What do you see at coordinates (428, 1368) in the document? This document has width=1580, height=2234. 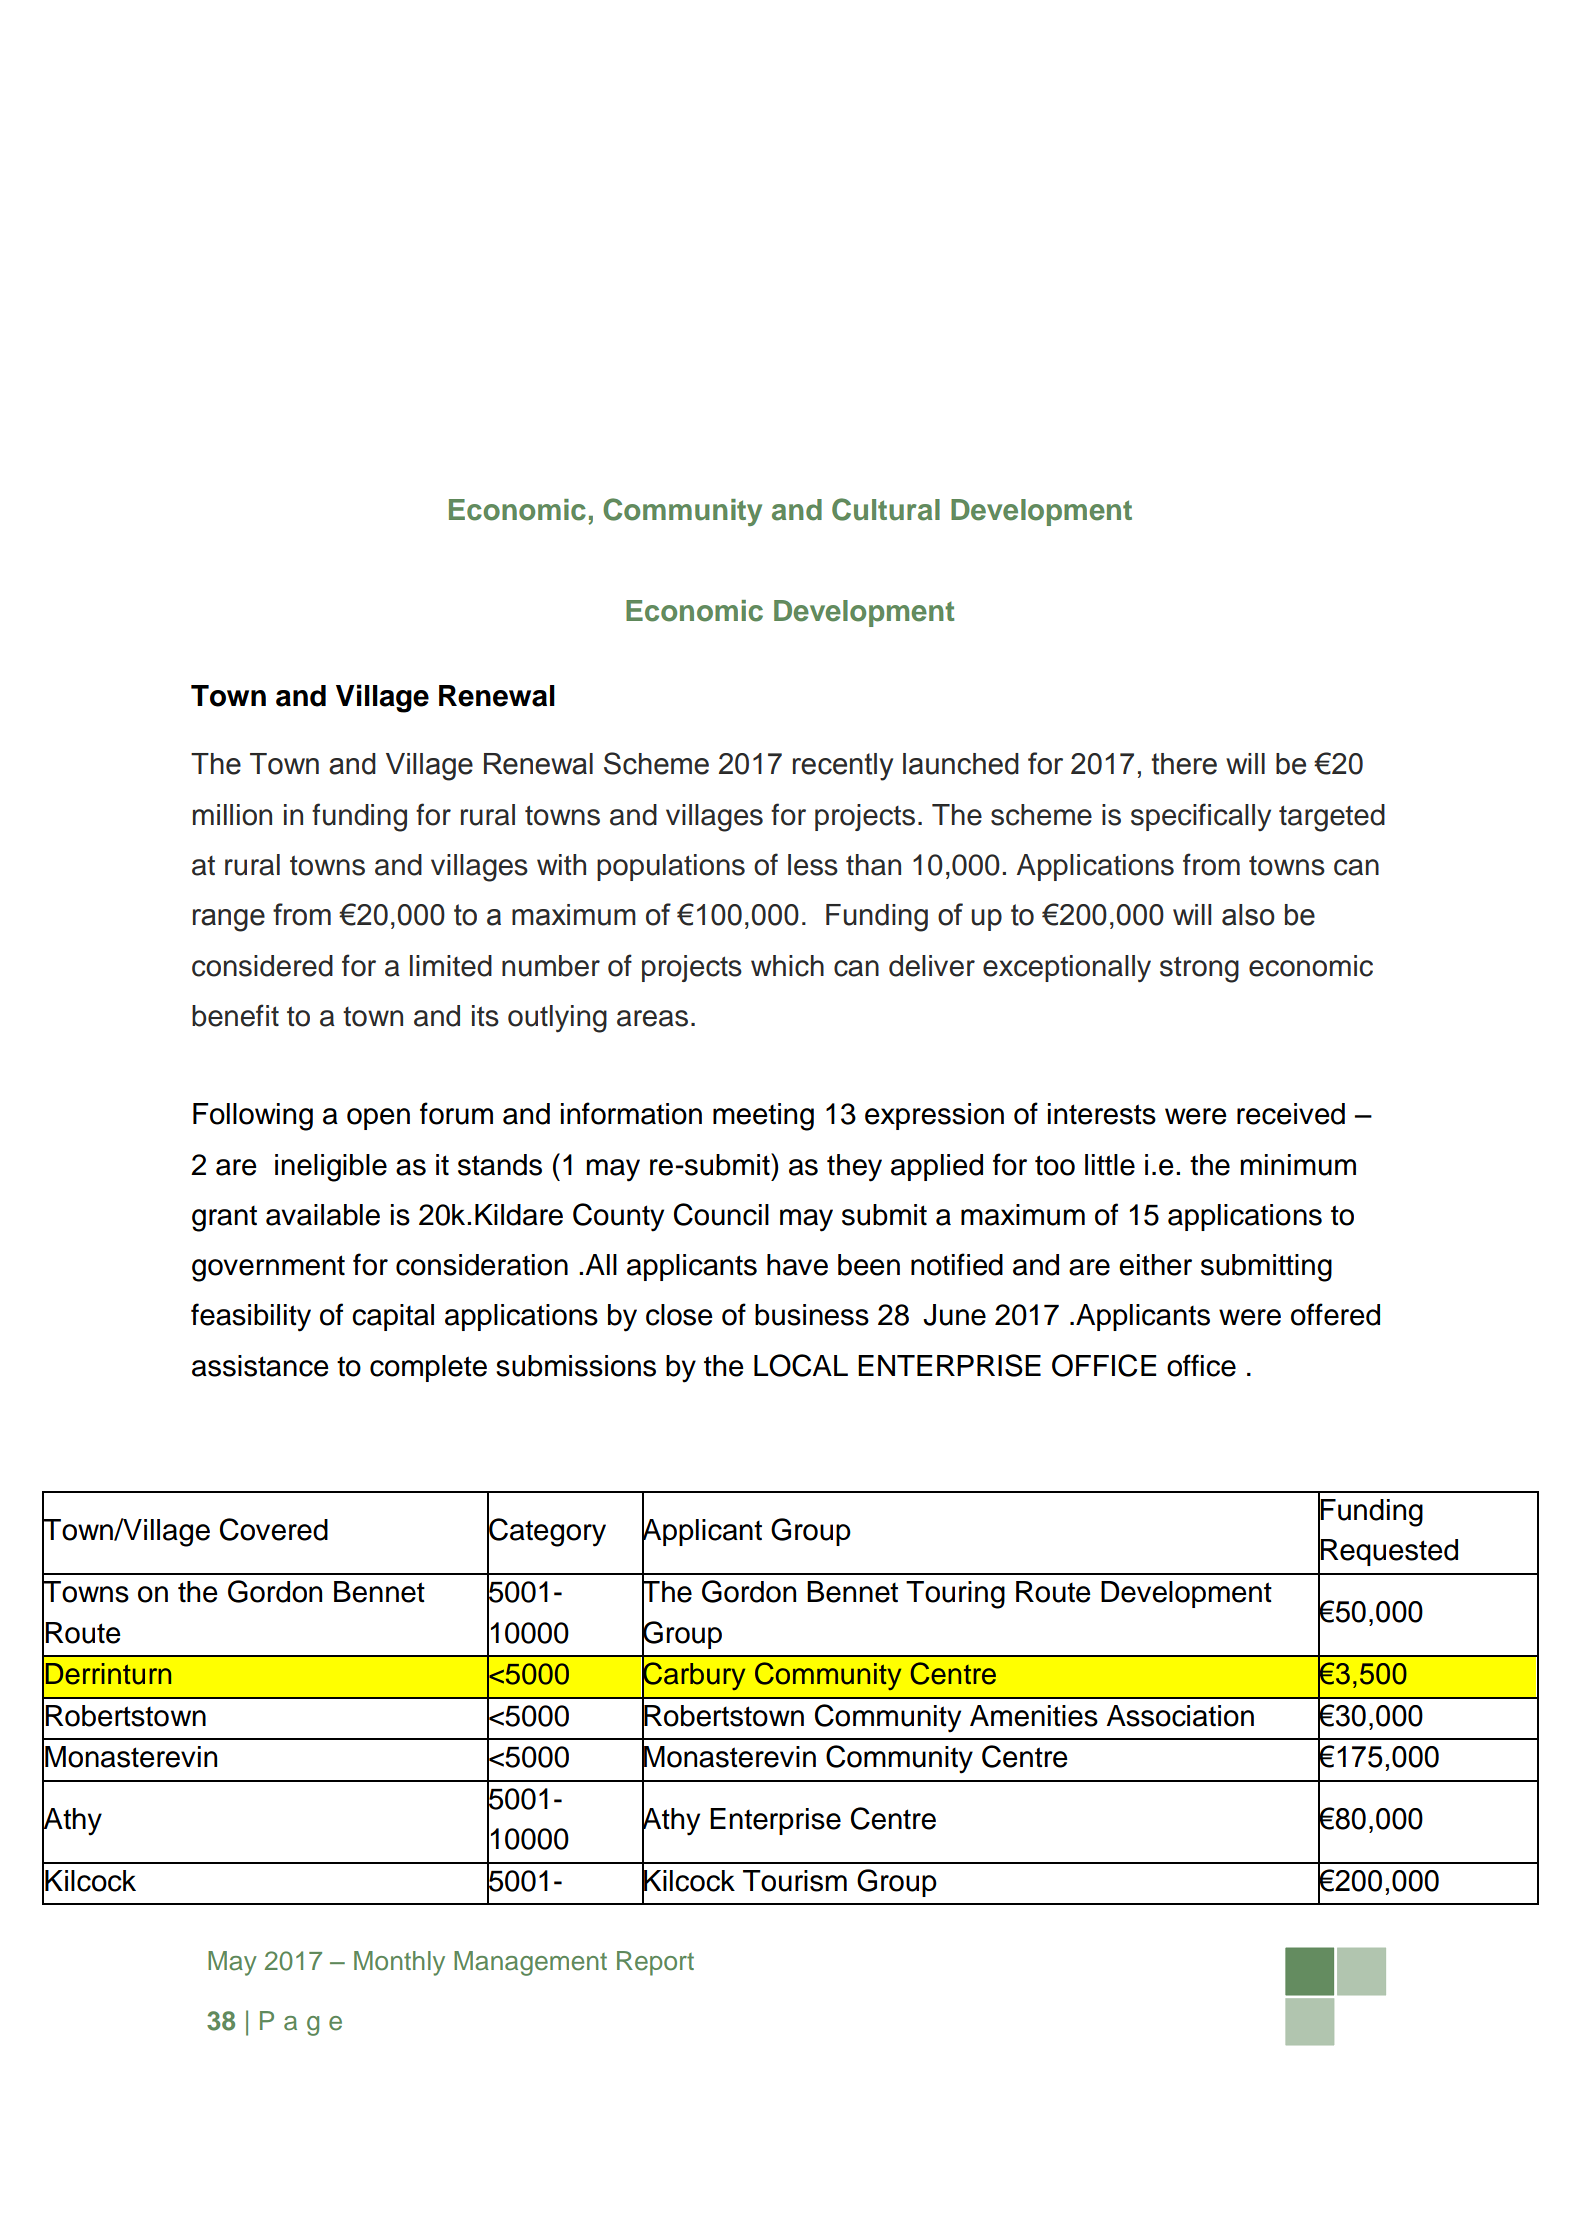 I see `complete` at bounding box center [428, 1368].
